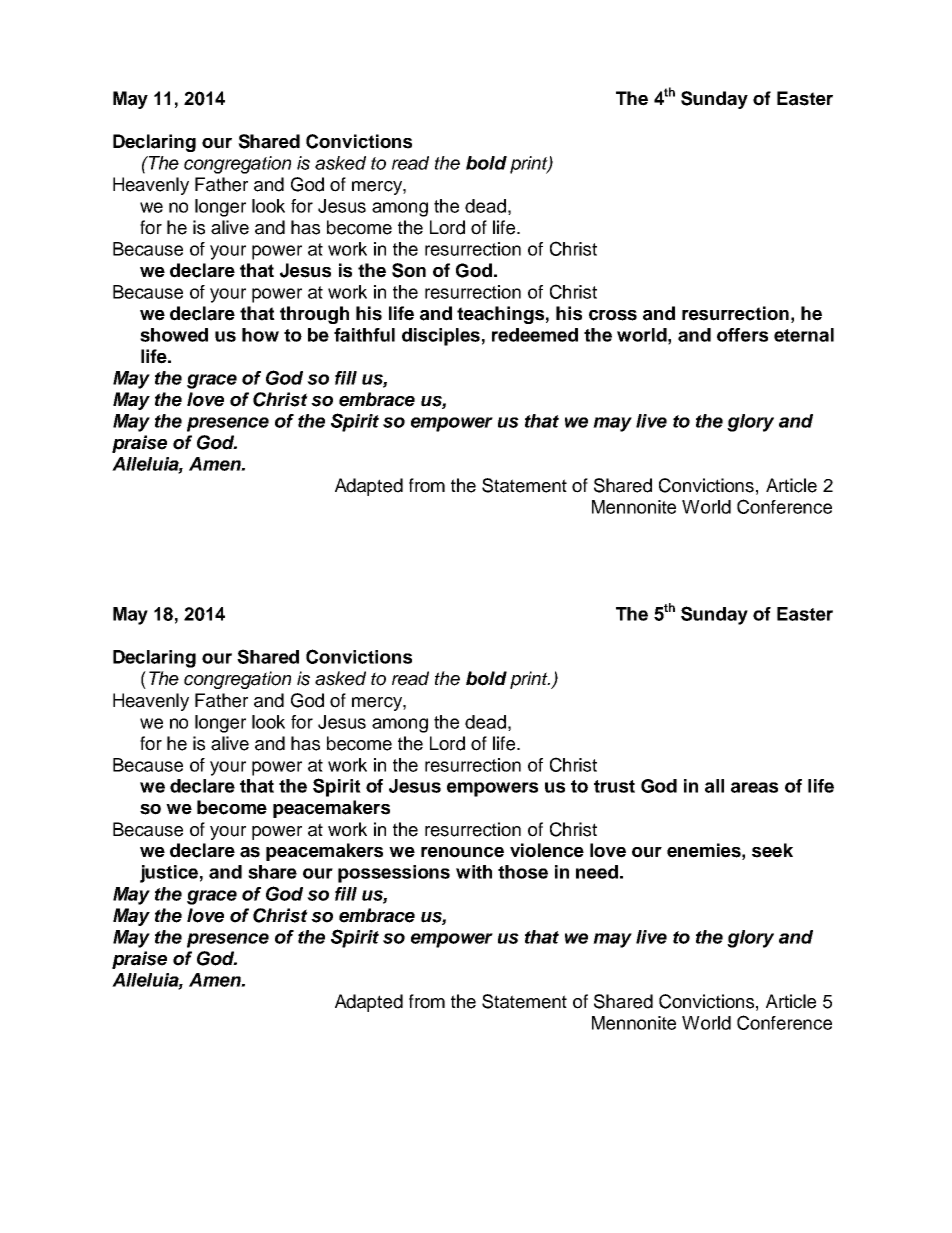 The height and width of the screenshot is (1233, 952). What do you see at coordinates (742, 335) in the screenshot?
I see `offers` at bounding box center [742, 335].
